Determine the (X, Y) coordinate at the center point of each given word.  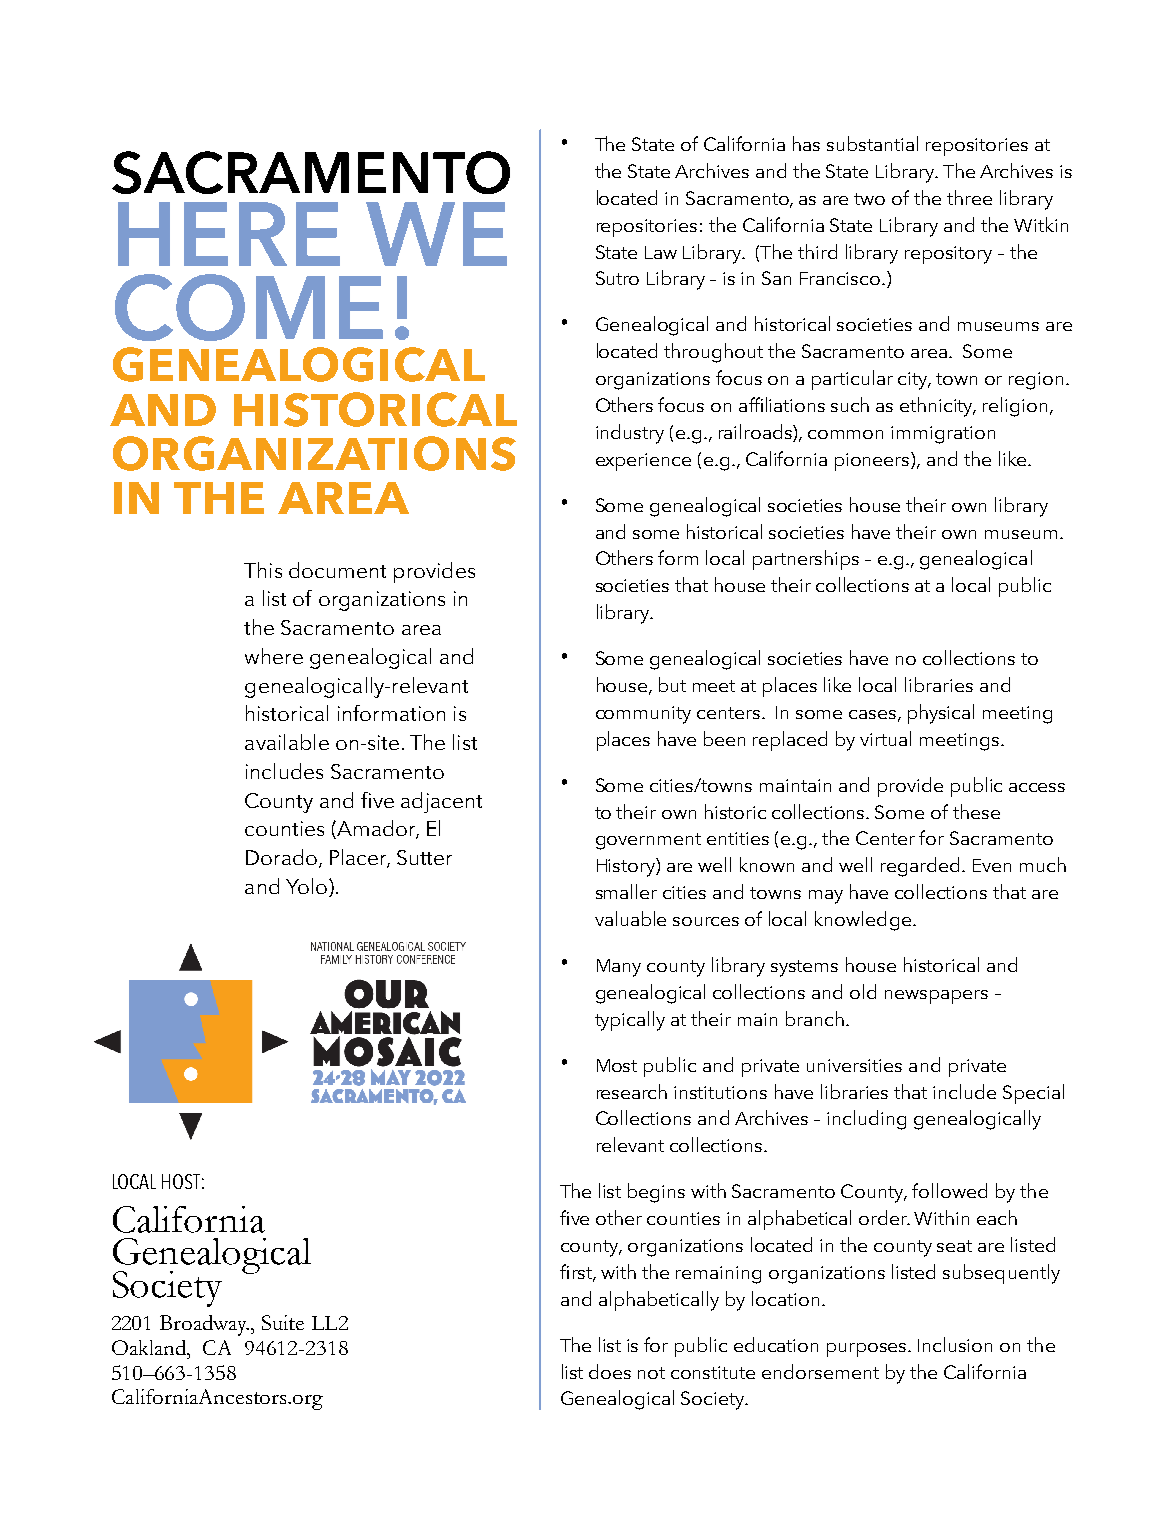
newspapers (936, 997)
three (969, 197)
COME (249, 307)
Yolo (306, 886)
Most (617, 1065)
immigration (943, 435)
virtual (885, 738)
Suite (283, 1322)
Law (661, 252)
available (287, 742)
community (643, 715)
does (610, 1371)
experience (643, 462)
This (263, 570)
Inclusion (955, 1344)
